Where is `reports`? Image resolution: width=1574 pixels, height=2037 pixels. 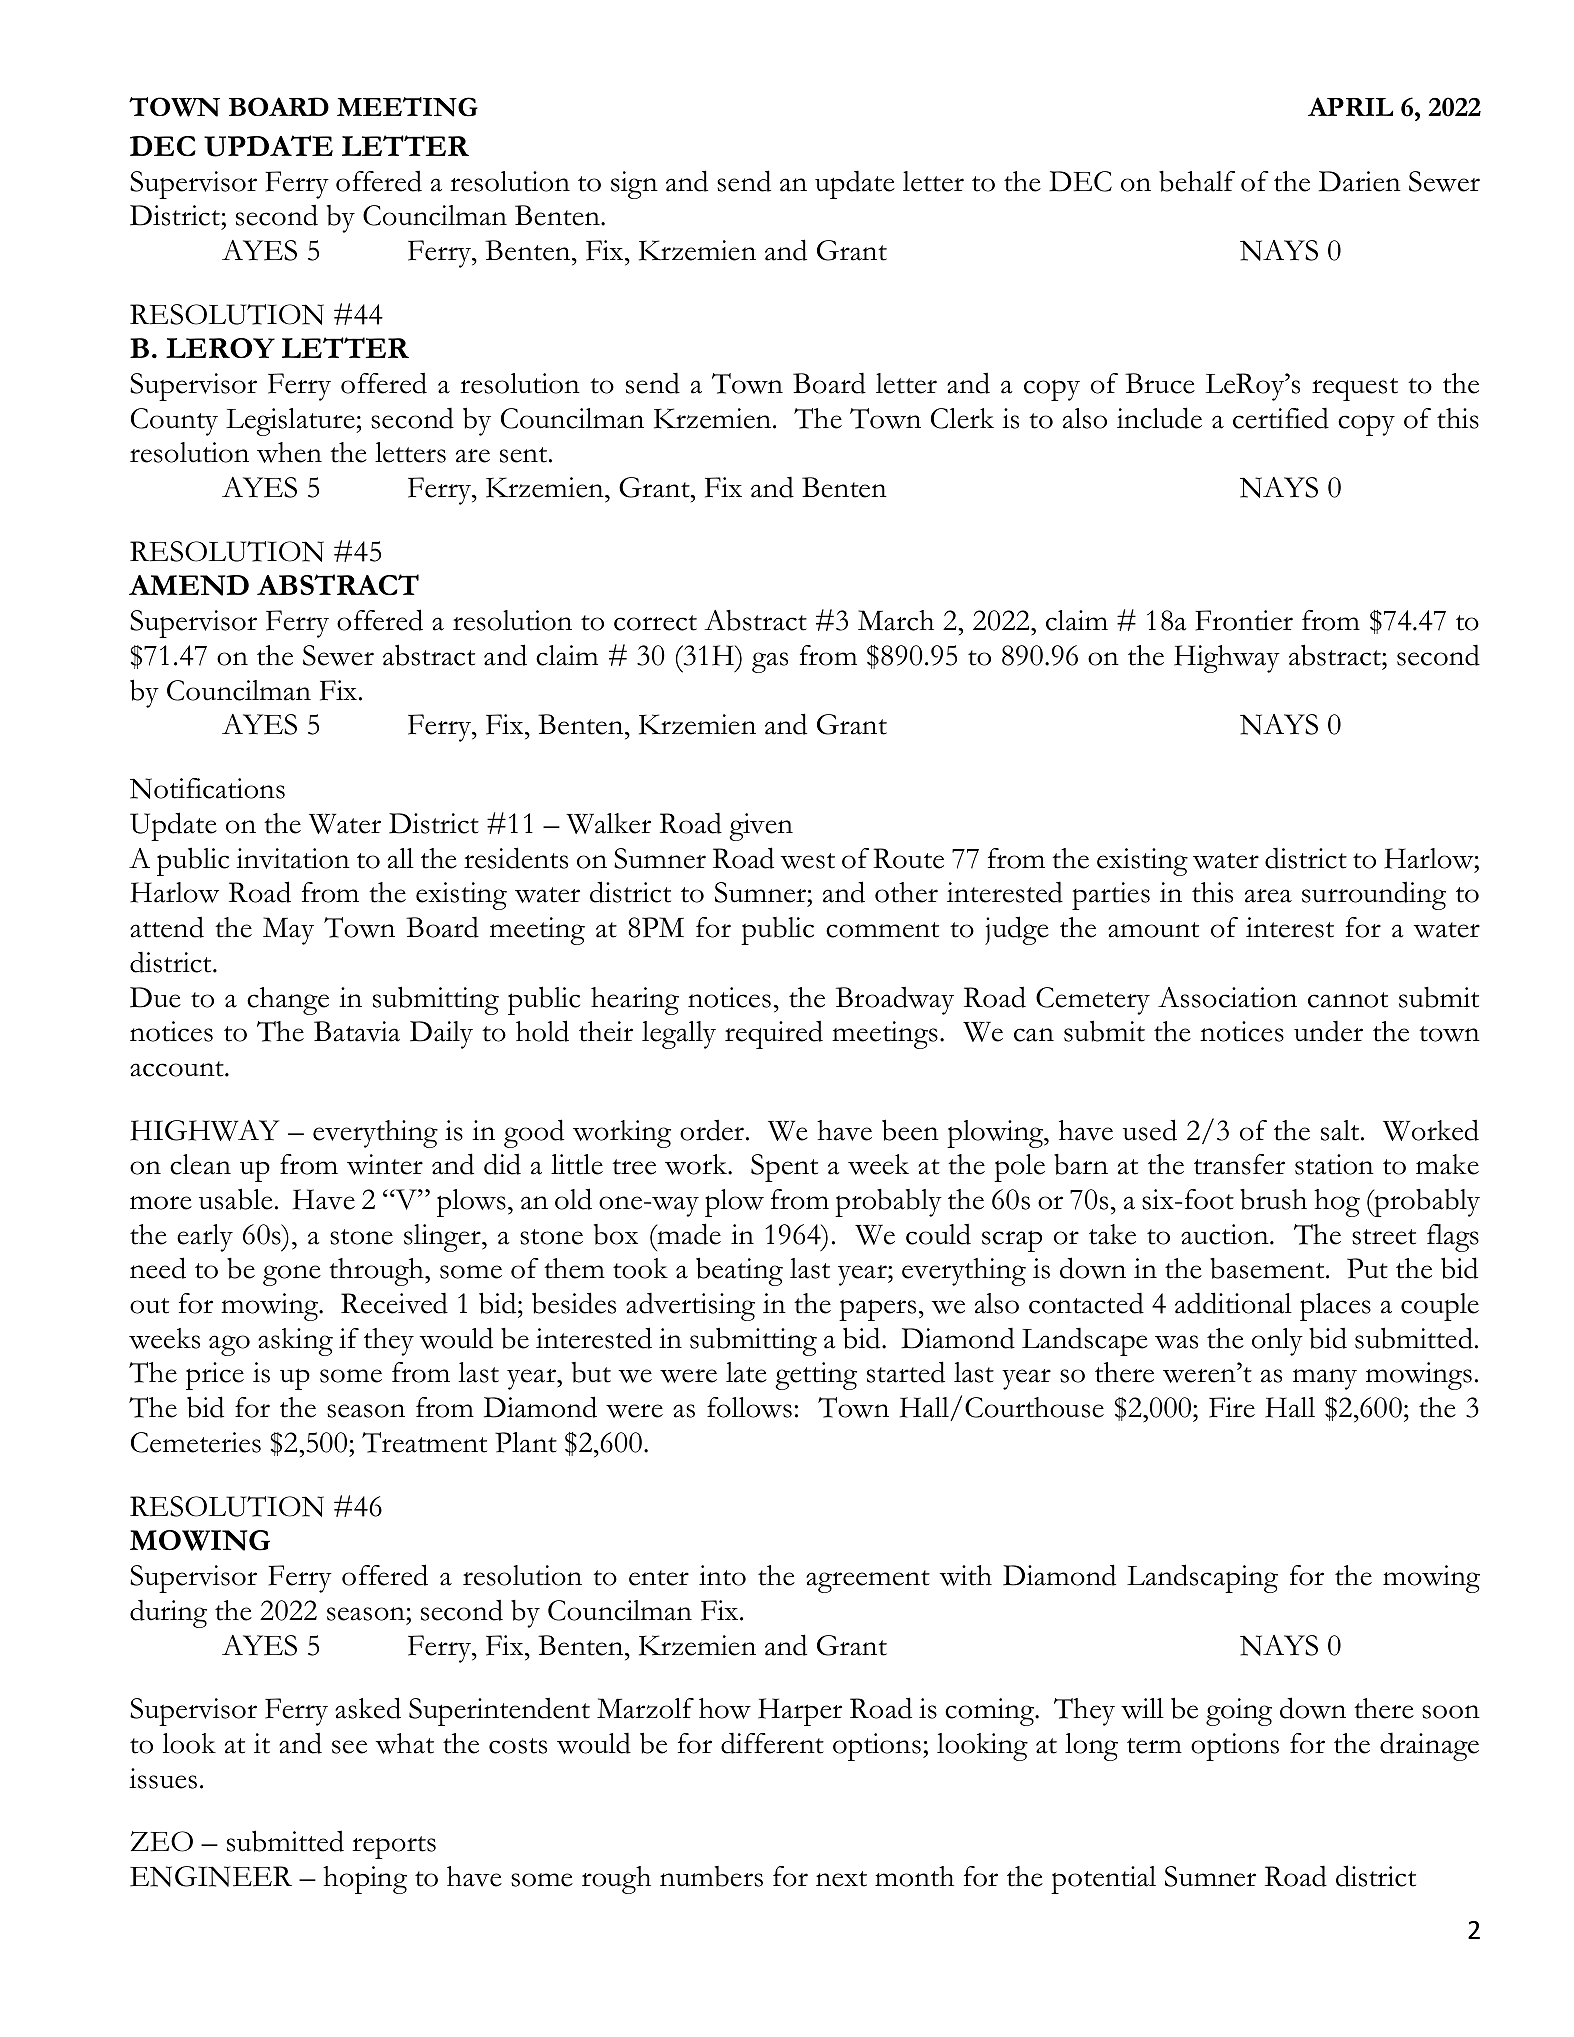 reports is located at coordinates (394, 1847).
